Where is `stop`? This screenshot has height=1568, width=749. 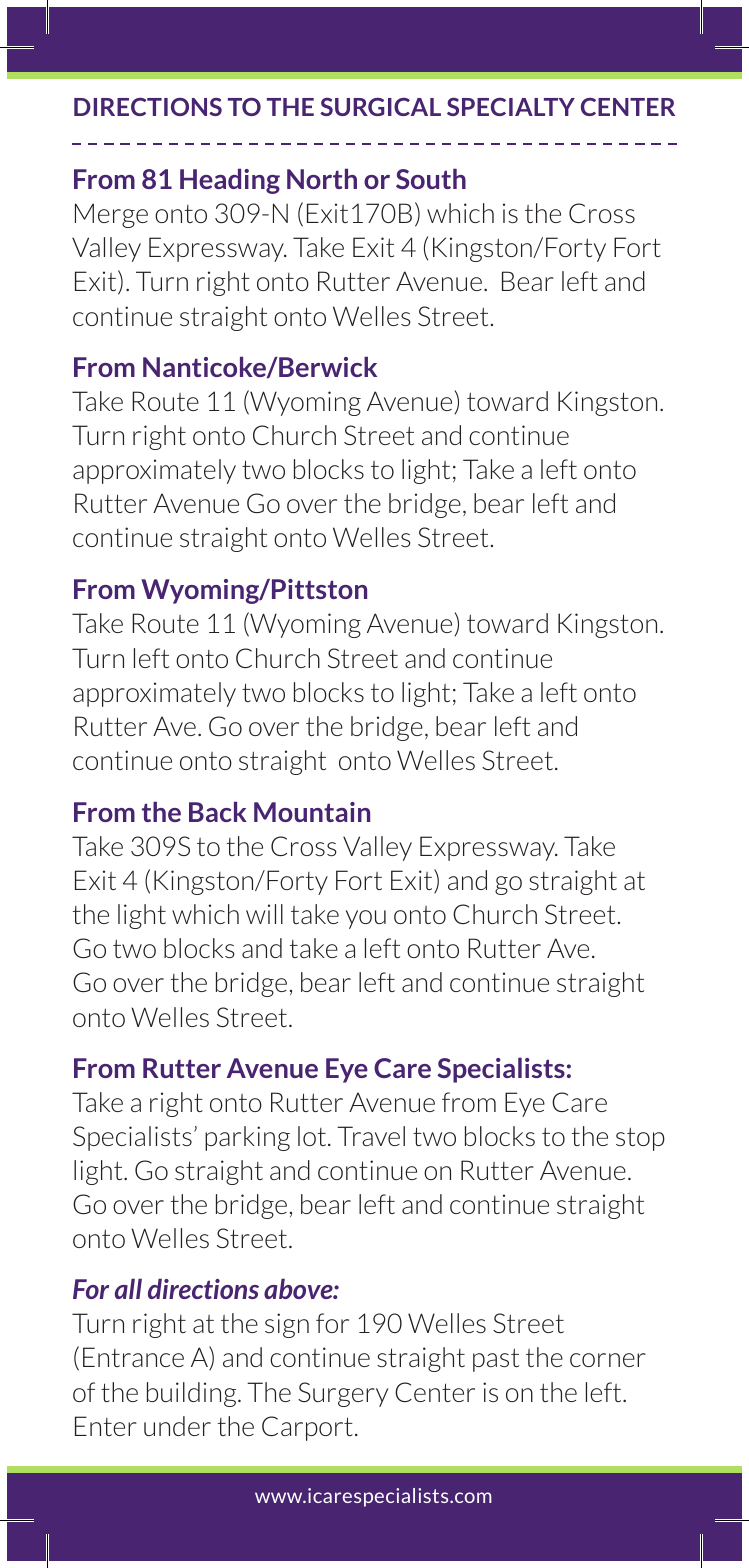
stop is located at coordinates (640, 1139).
